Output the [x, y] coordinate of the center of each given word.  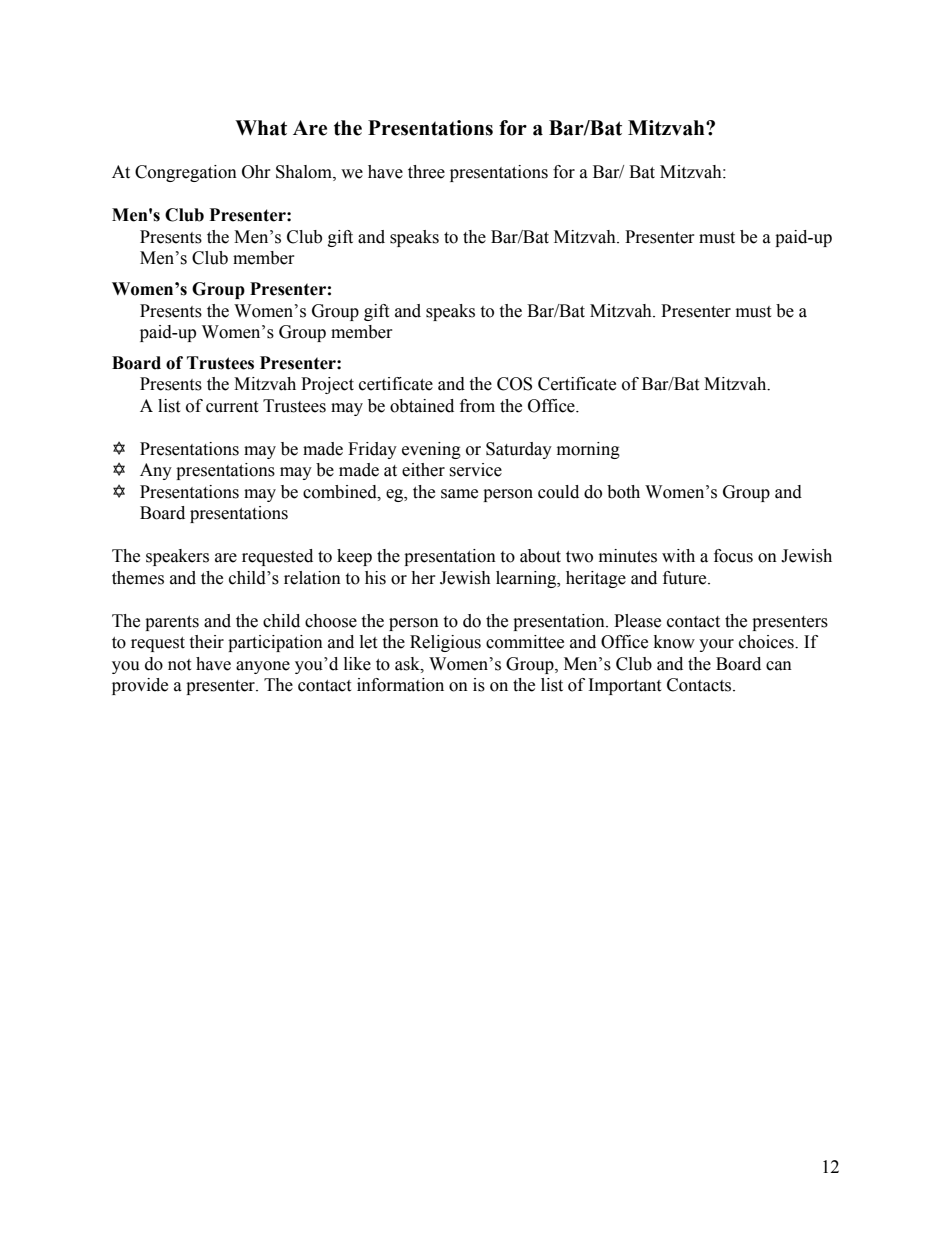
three [426, 172]
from [477, 406]
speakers [177, 557]
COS [514, 384]
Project [327, 385]
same [459, 494]
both [623, 492]
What [261, 128]
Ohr [256, 172]
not [179, 665]
